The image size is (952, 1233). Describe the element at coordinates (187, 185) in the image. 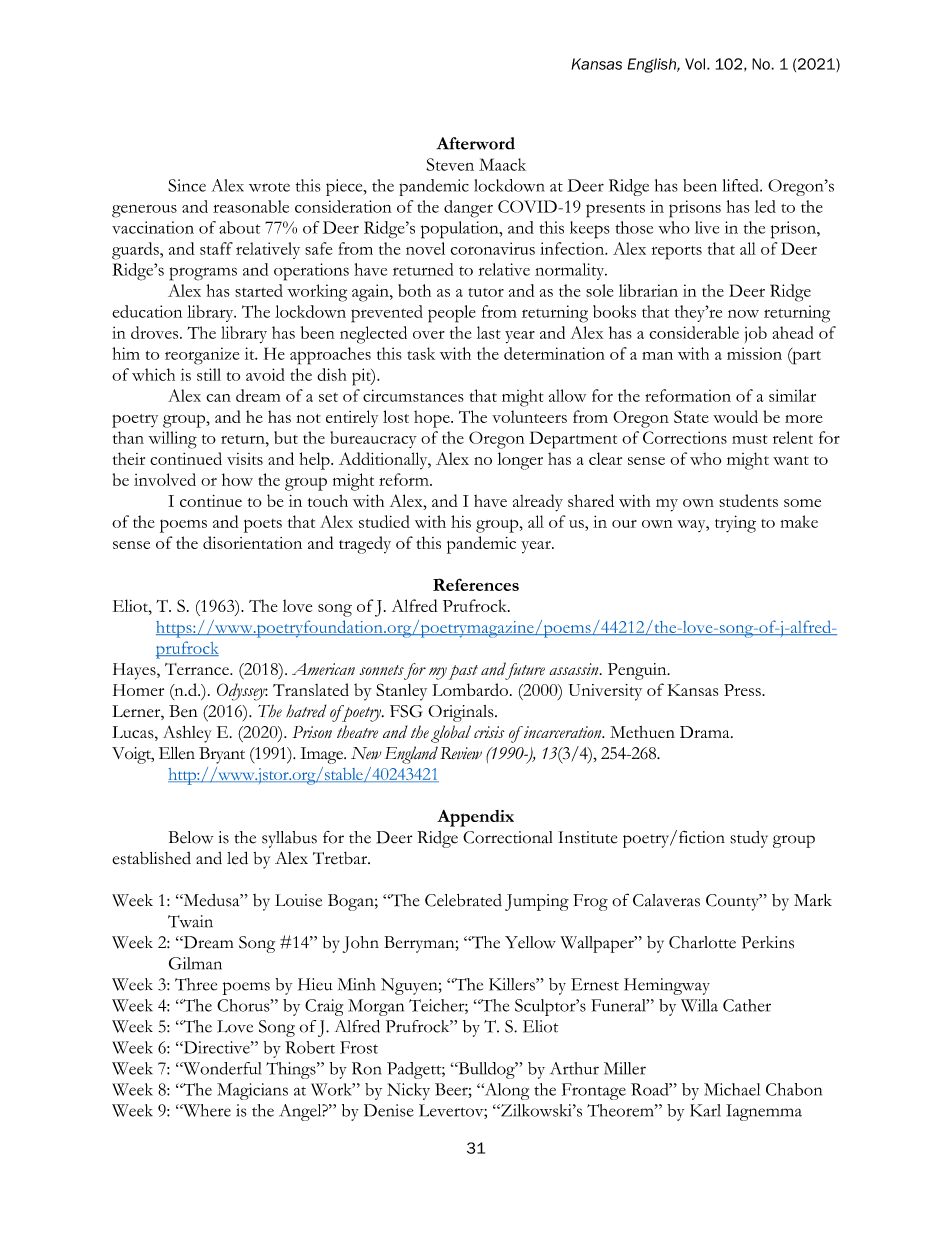

I see `Since` at that location.
